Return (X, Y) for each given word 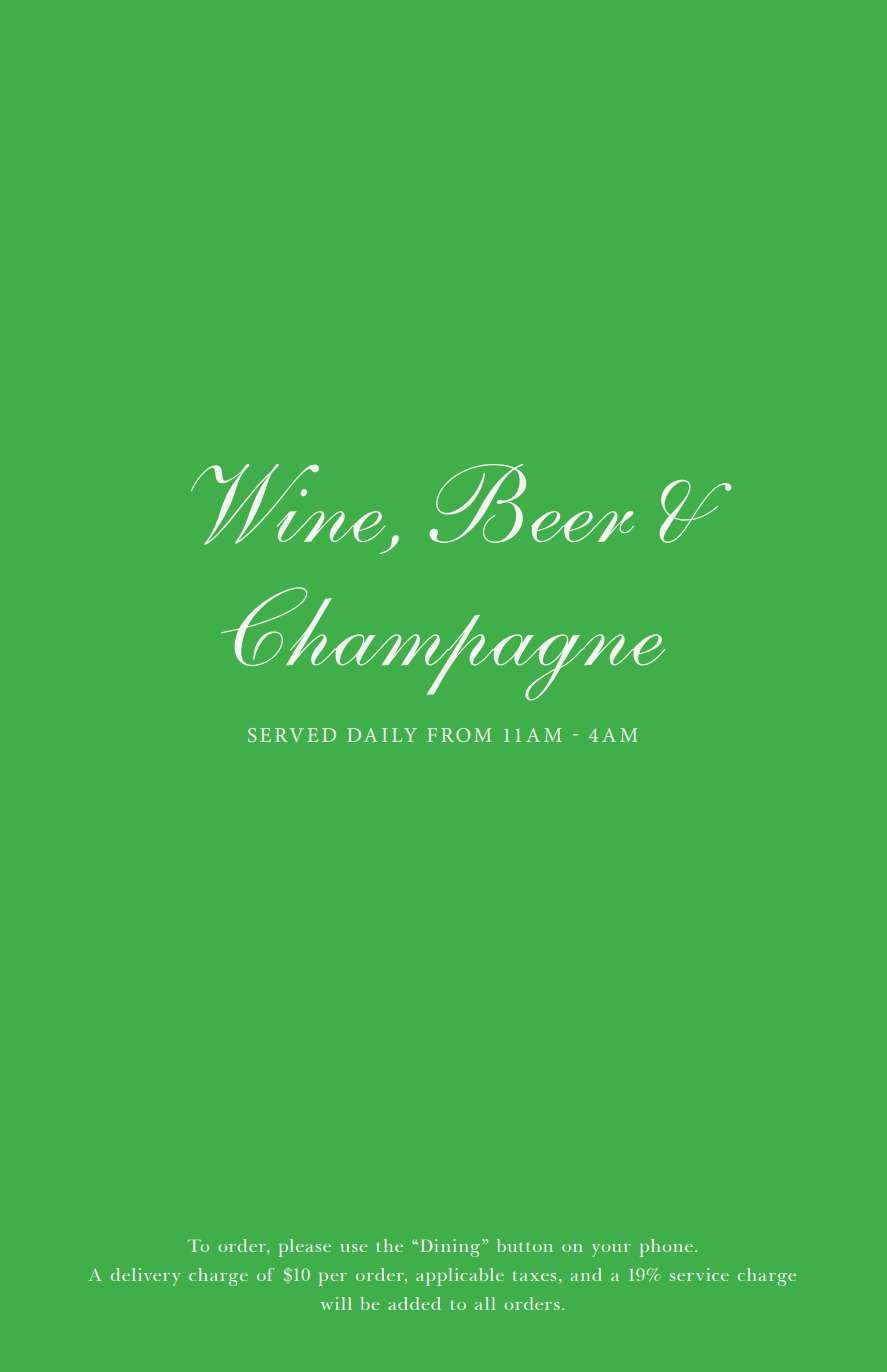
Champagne (443, 644)
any (521, 1303)
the (389, 1245)
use (353, 1248)
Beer (531, 503)
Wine (288, 504)
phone (666, 1248)
